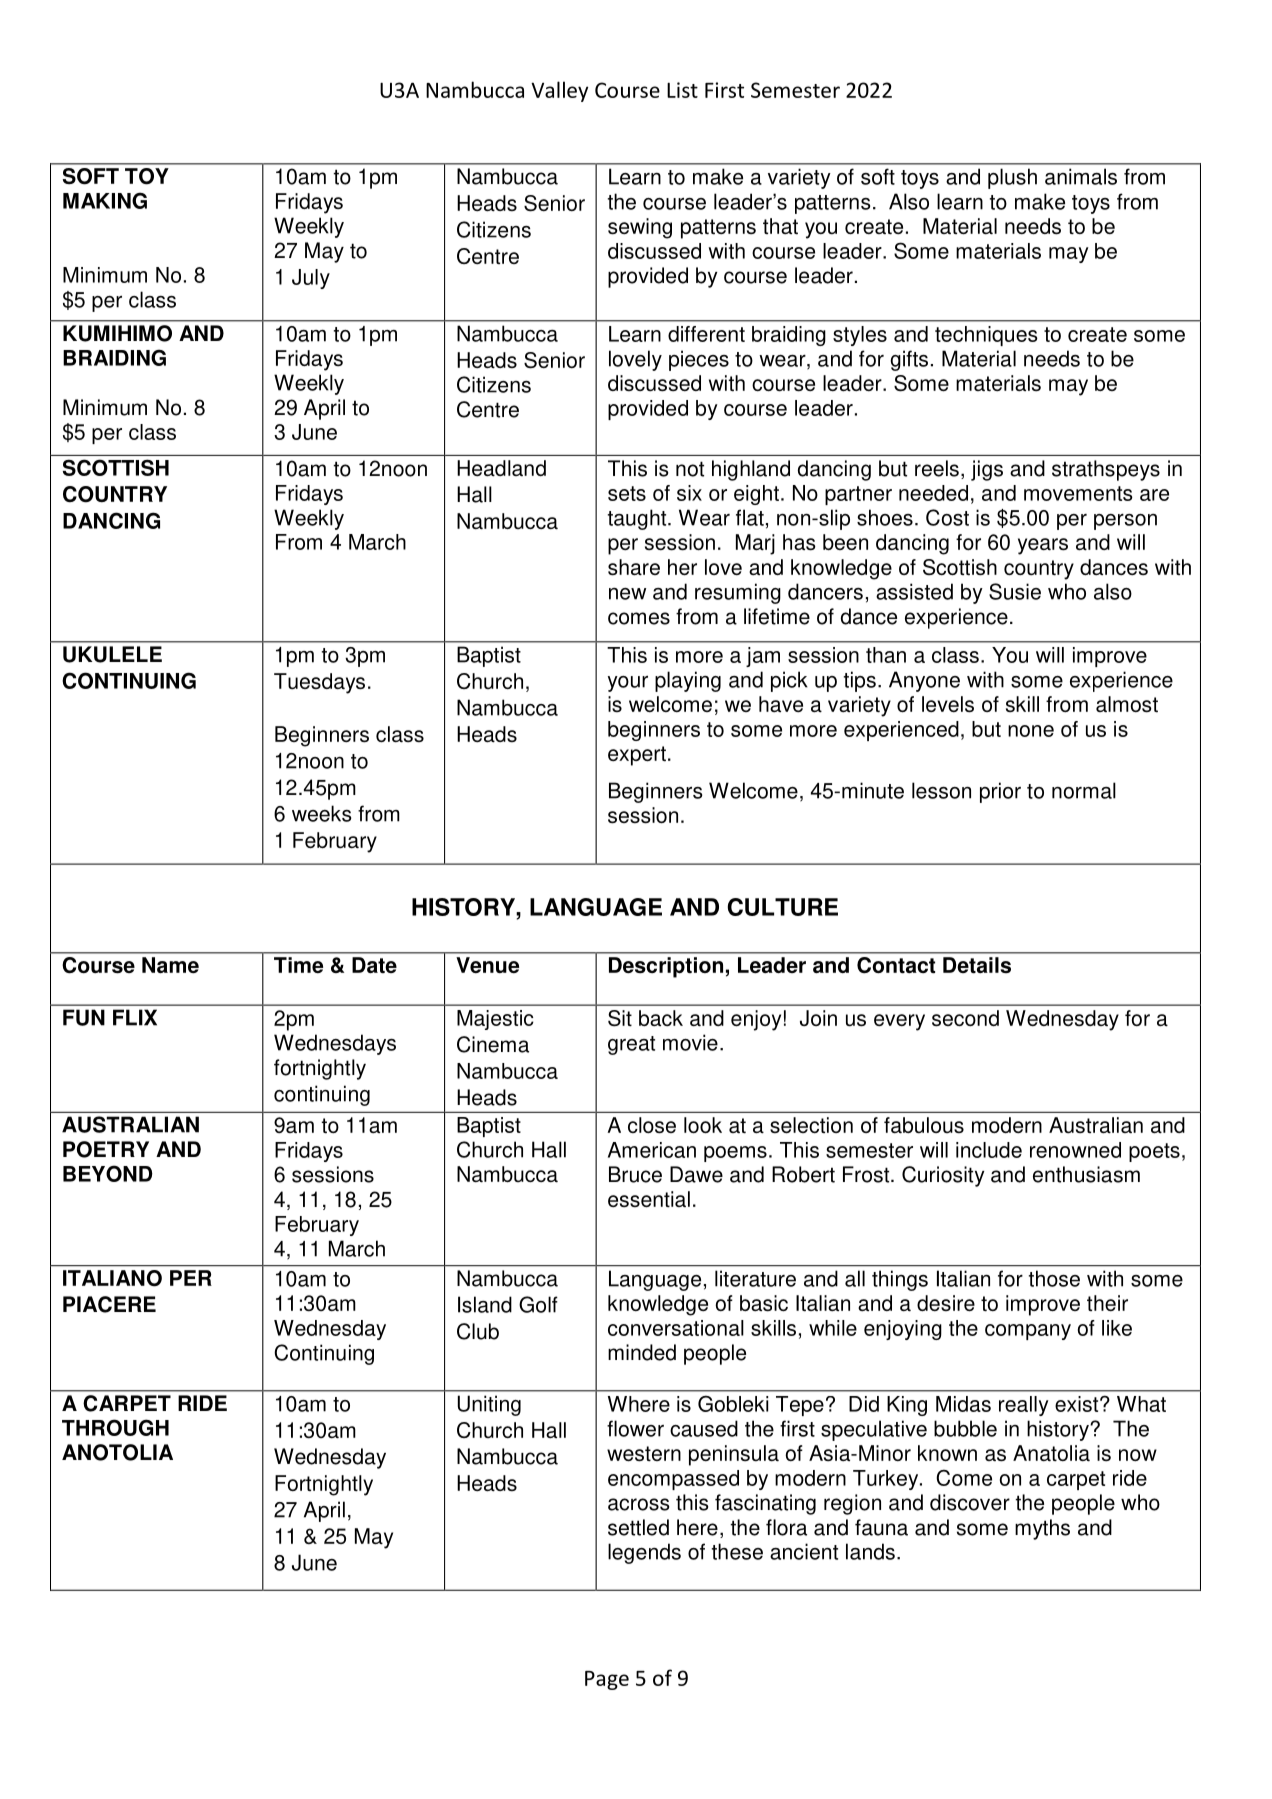  What do you see at coordinates (559, 91) in the page?
I see `Valley` at bounding box center [559, 91].
